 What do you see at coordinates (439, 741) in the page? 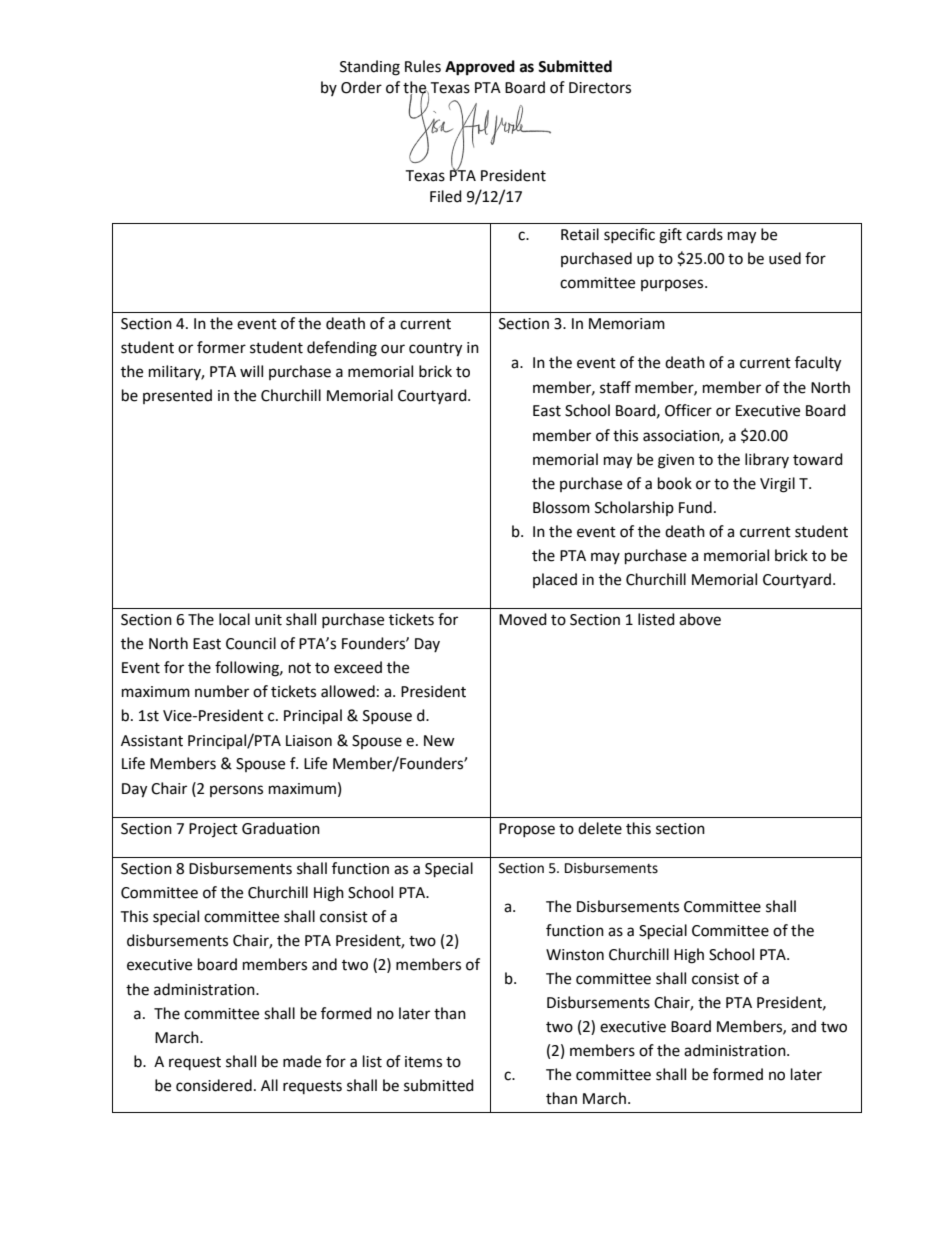
I see `New` at bounding box center [439, 741].
